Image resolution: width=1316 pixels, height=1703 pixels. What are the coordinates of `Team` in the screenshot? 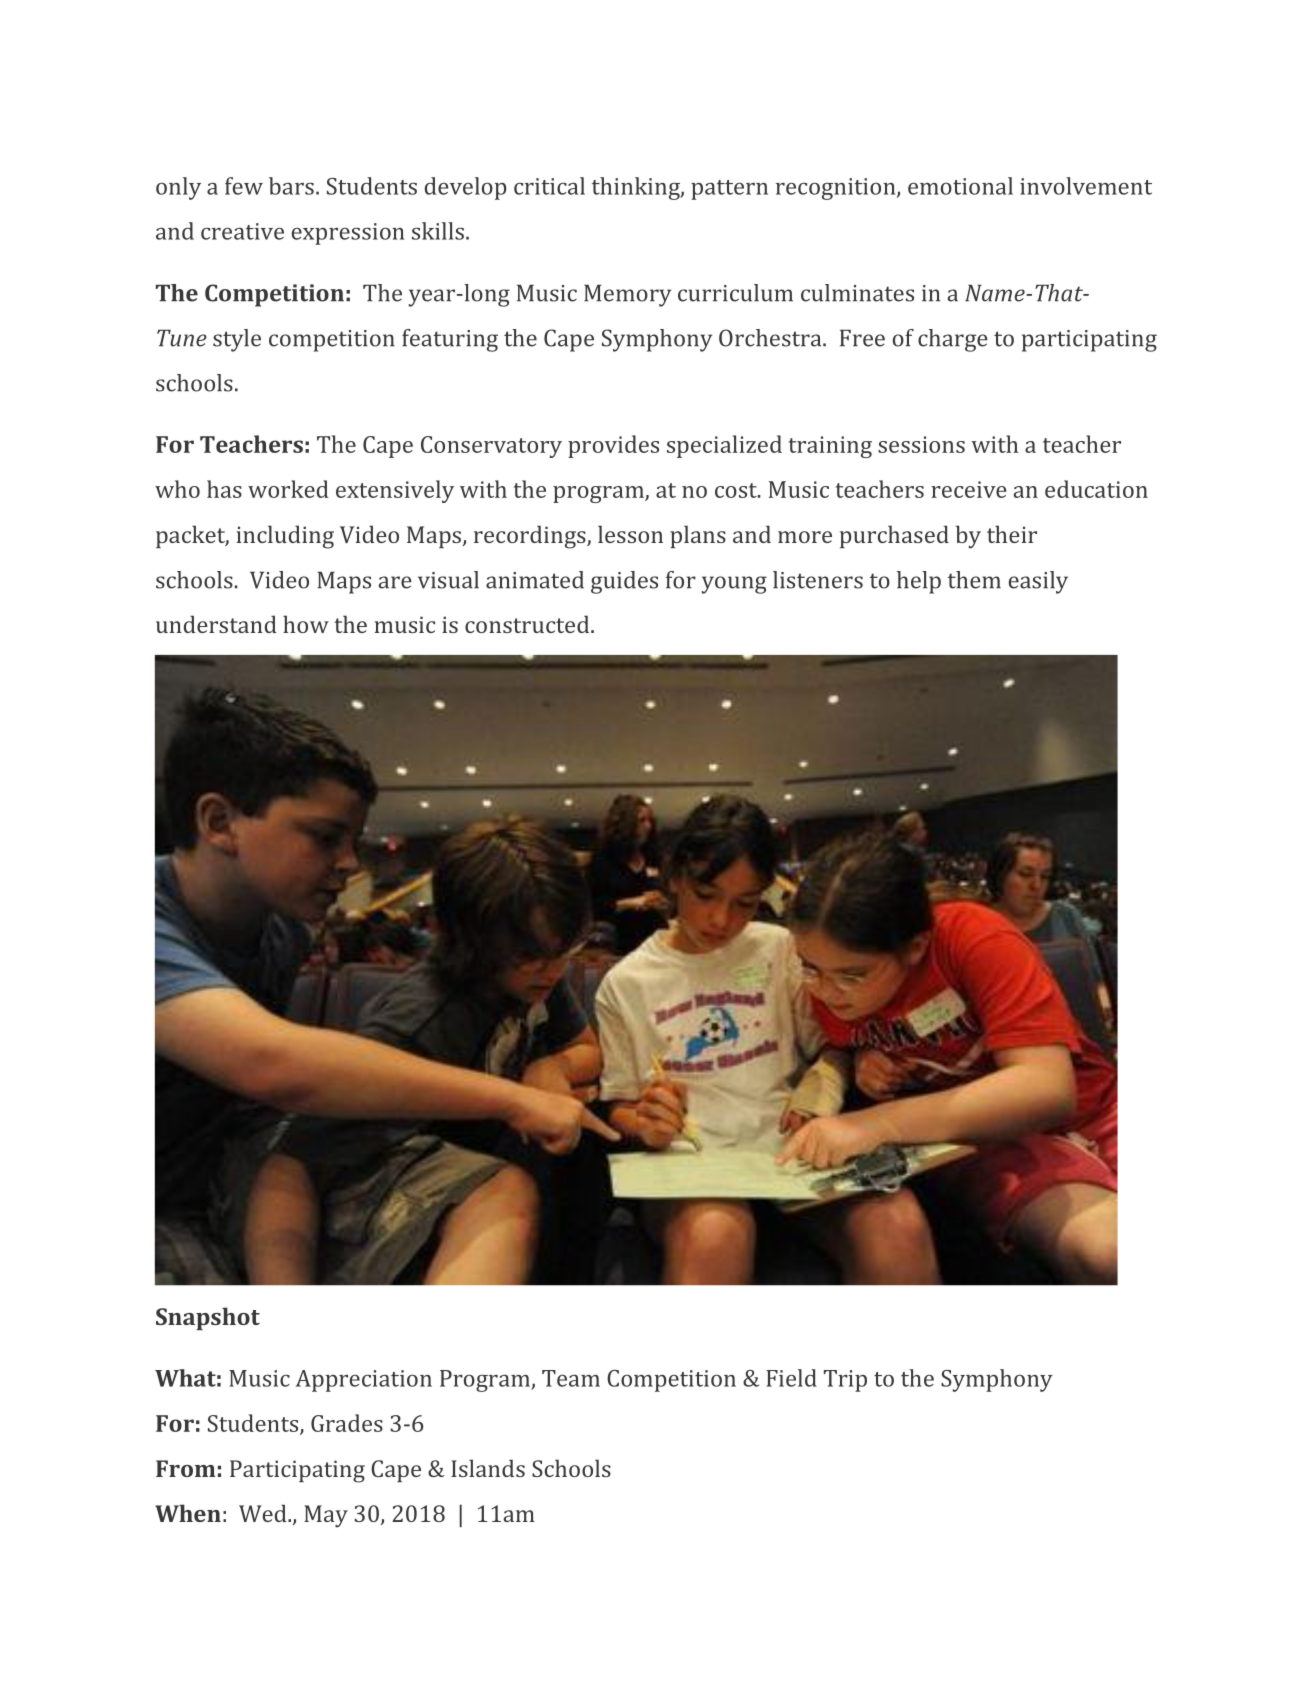 It's located at (571, 1378).
